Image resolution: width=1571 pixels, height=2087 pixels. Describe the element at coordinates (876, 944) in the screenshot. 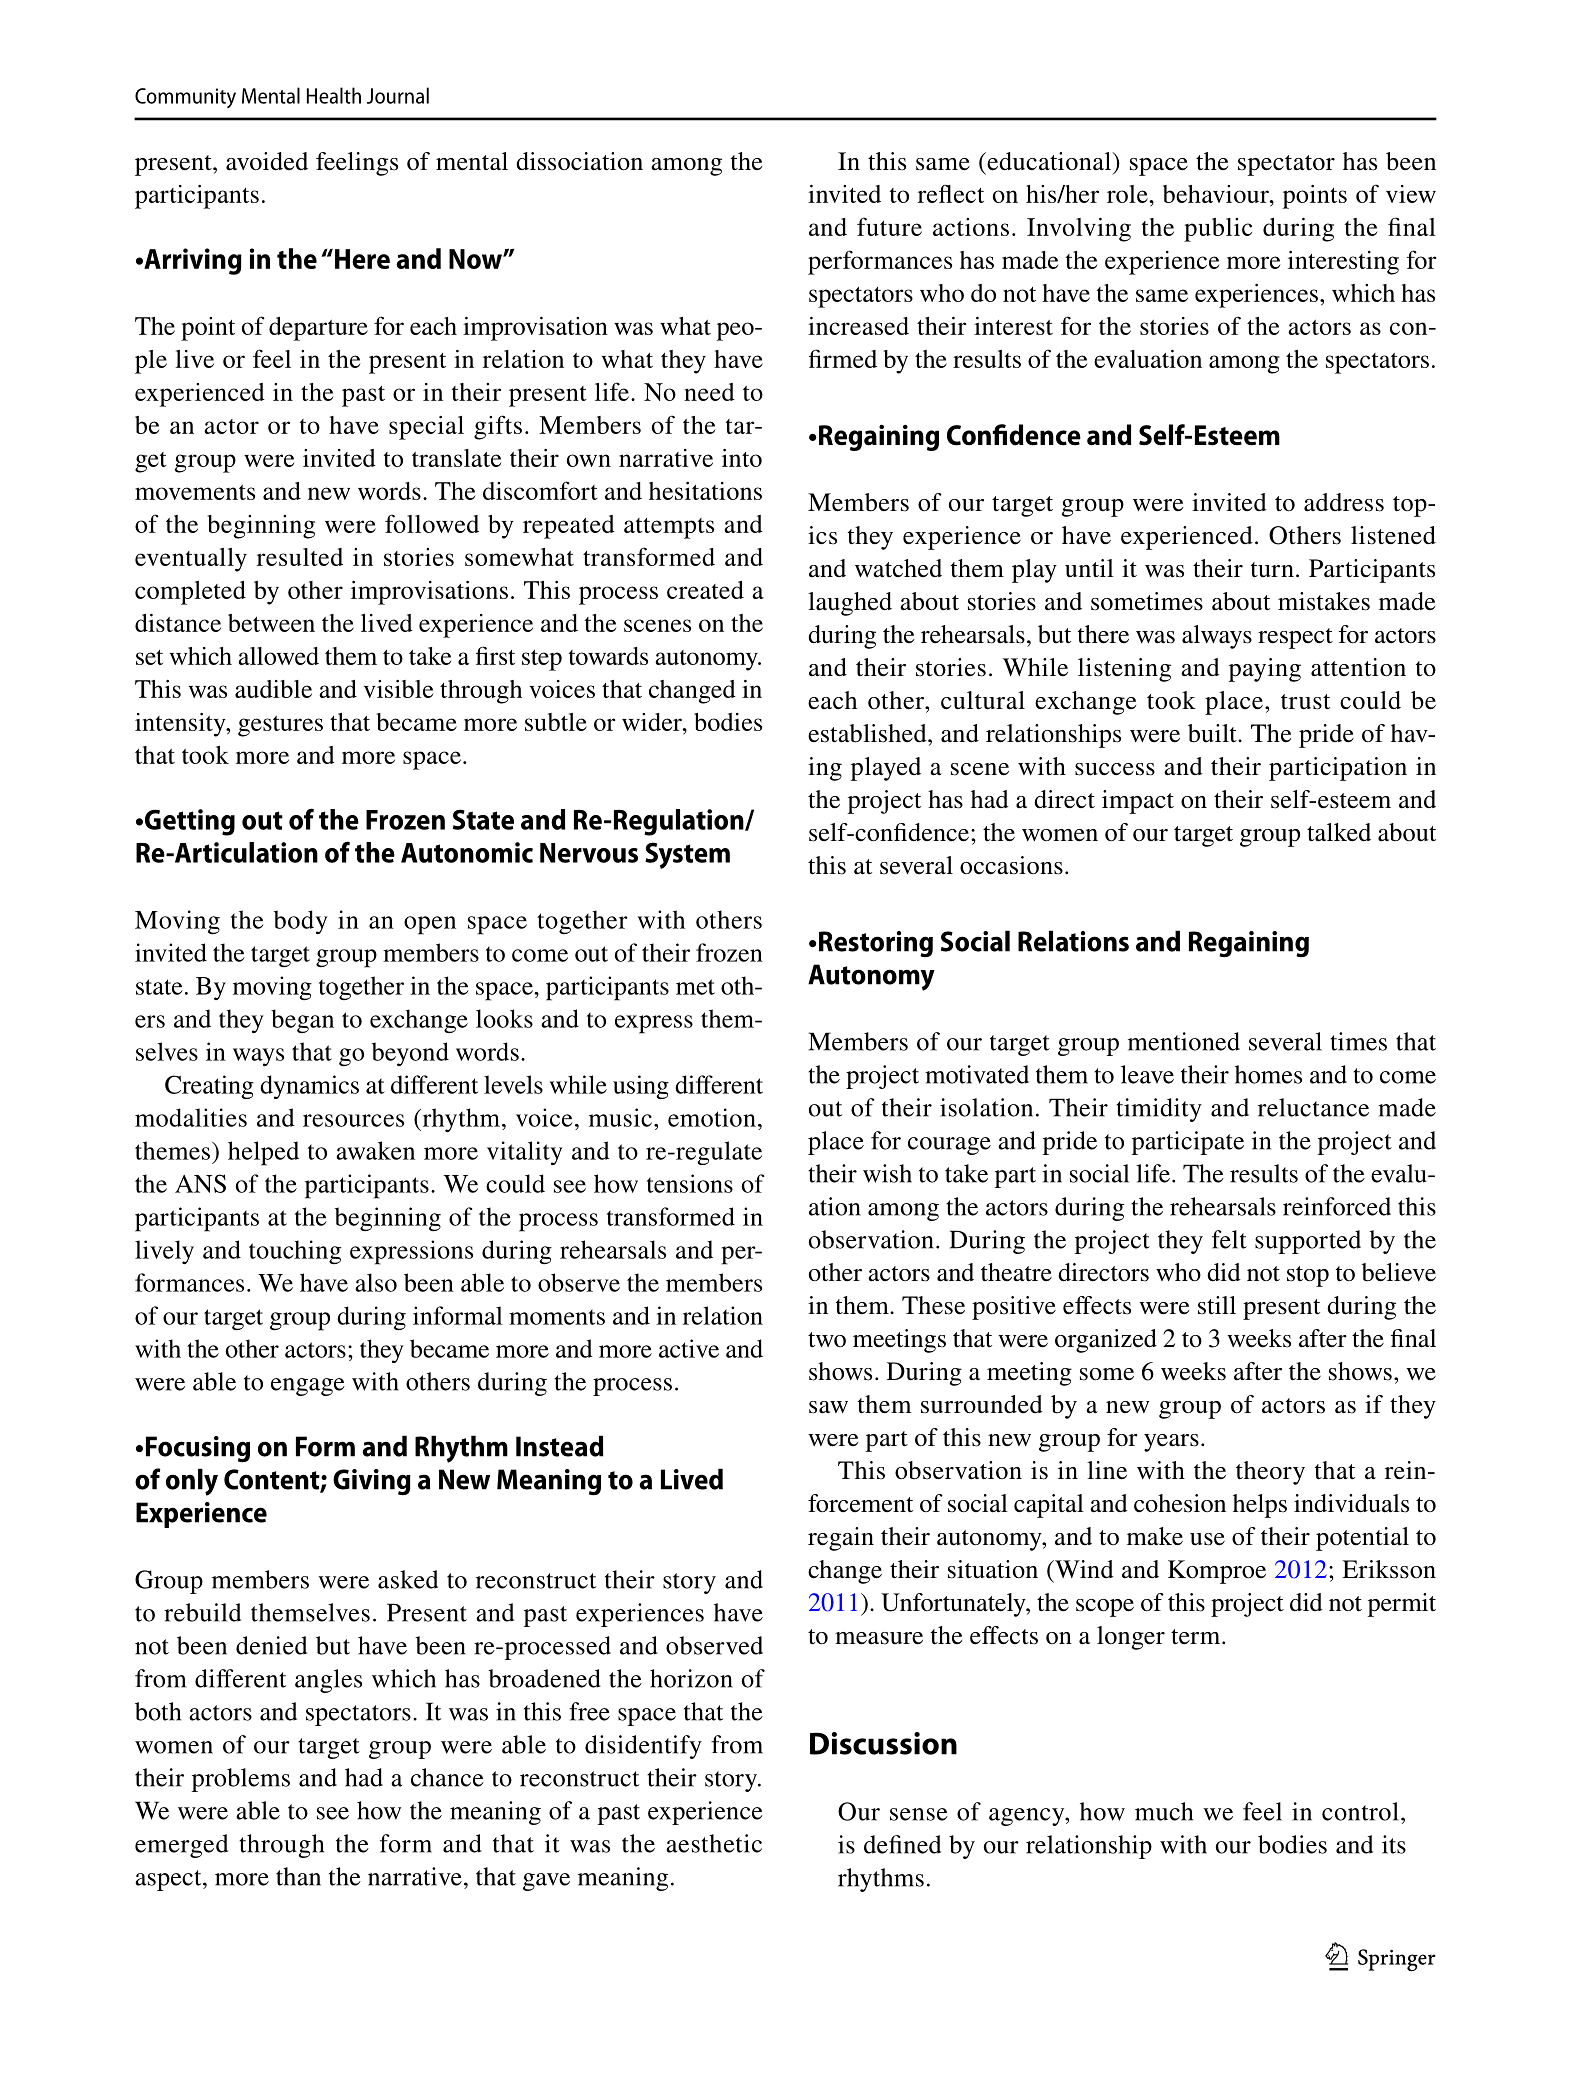

I see `Restoring` at that location.
